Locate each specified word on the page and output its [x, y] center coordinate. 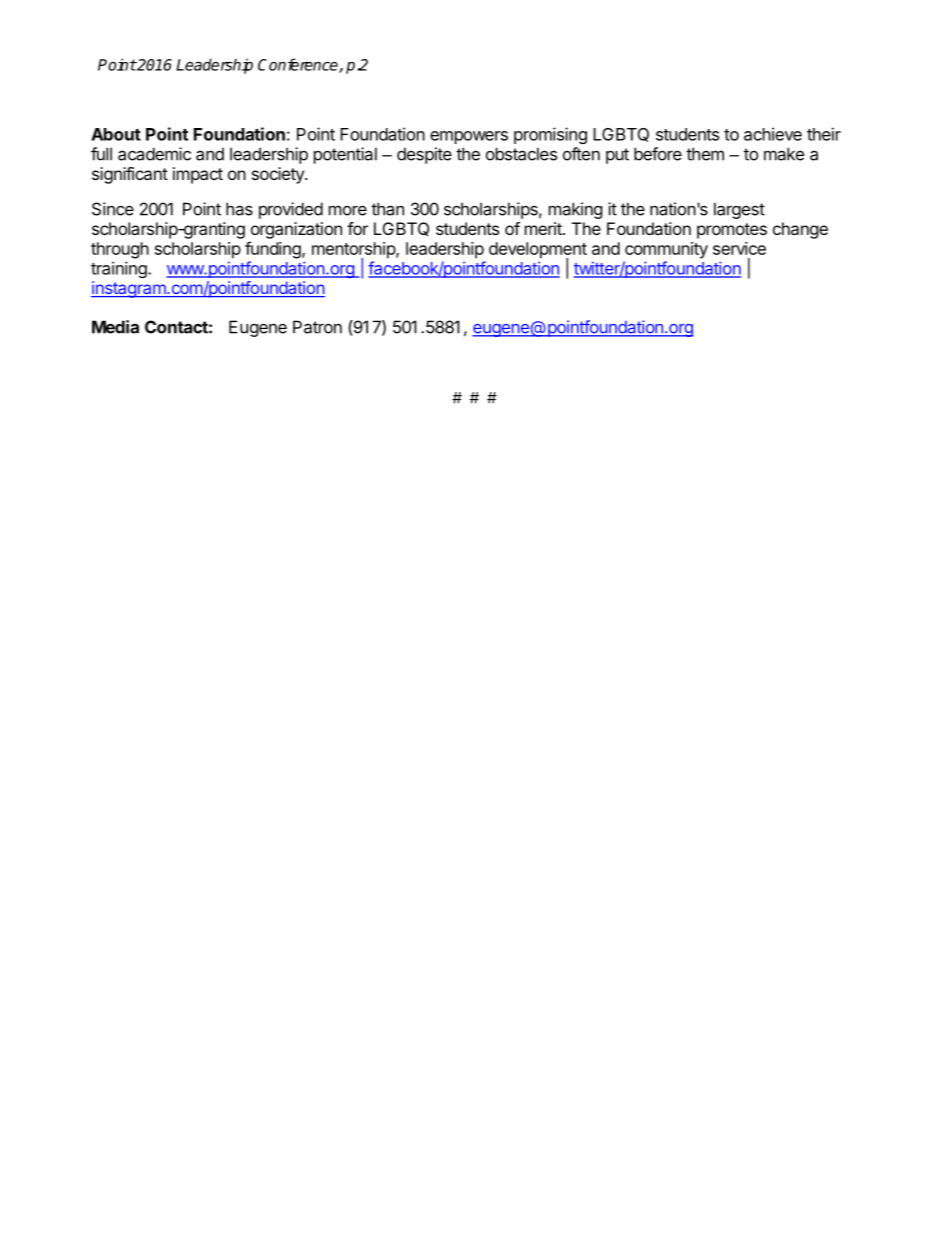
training [120, 269]
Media [115, 327]
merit [544, 228]
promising [550, 135]
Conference [299, 65]
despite [424, 155]
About [116, 134]
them [705, 154]
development [538, 251]
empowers [469, 137]
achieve [773, 134]
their [824, 134]
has [239, 209]
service [739, 248]
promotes [732, 231]
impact [198, 175]
